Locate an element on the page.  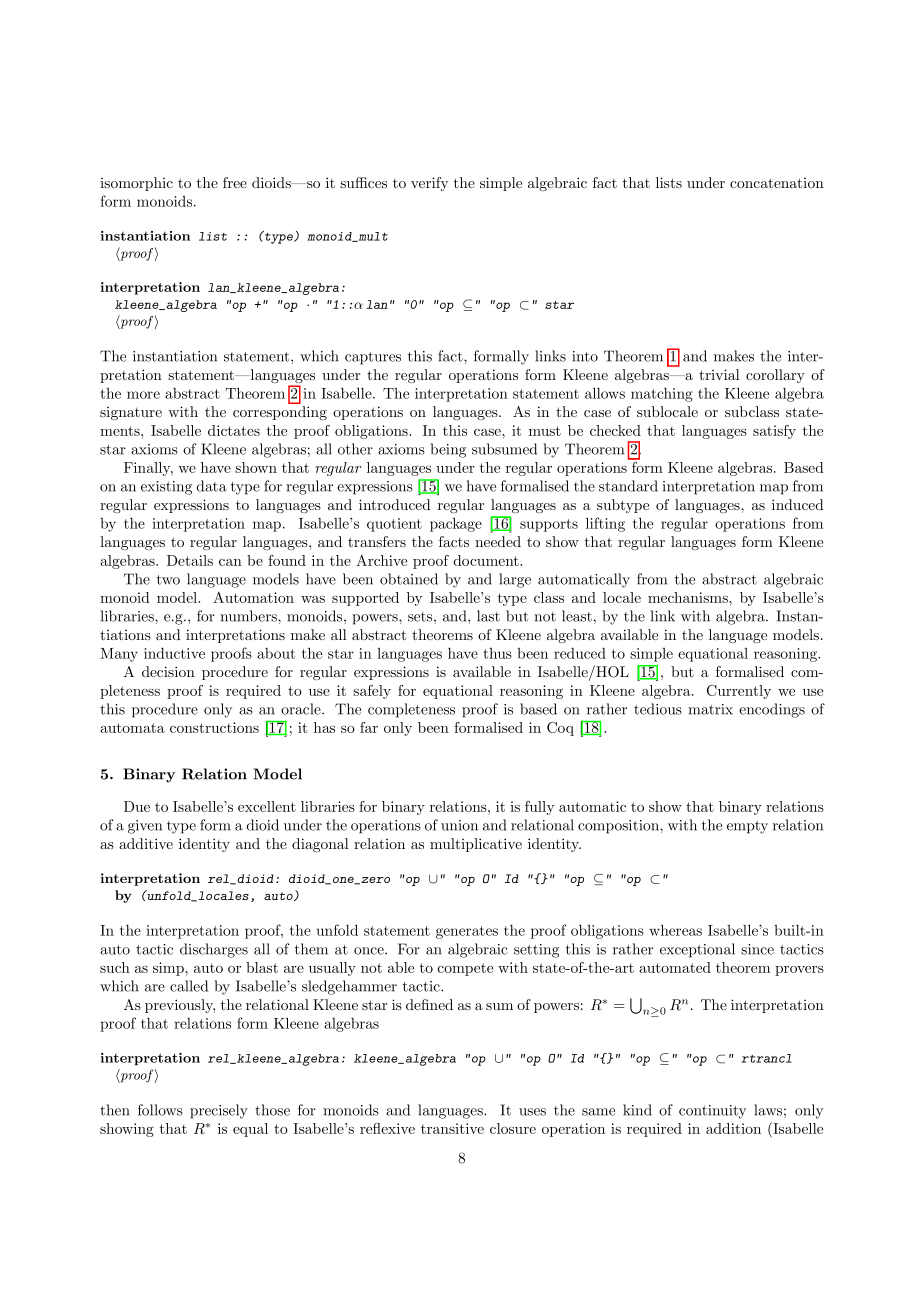
transitive is located at coordinates (452, 1128).
